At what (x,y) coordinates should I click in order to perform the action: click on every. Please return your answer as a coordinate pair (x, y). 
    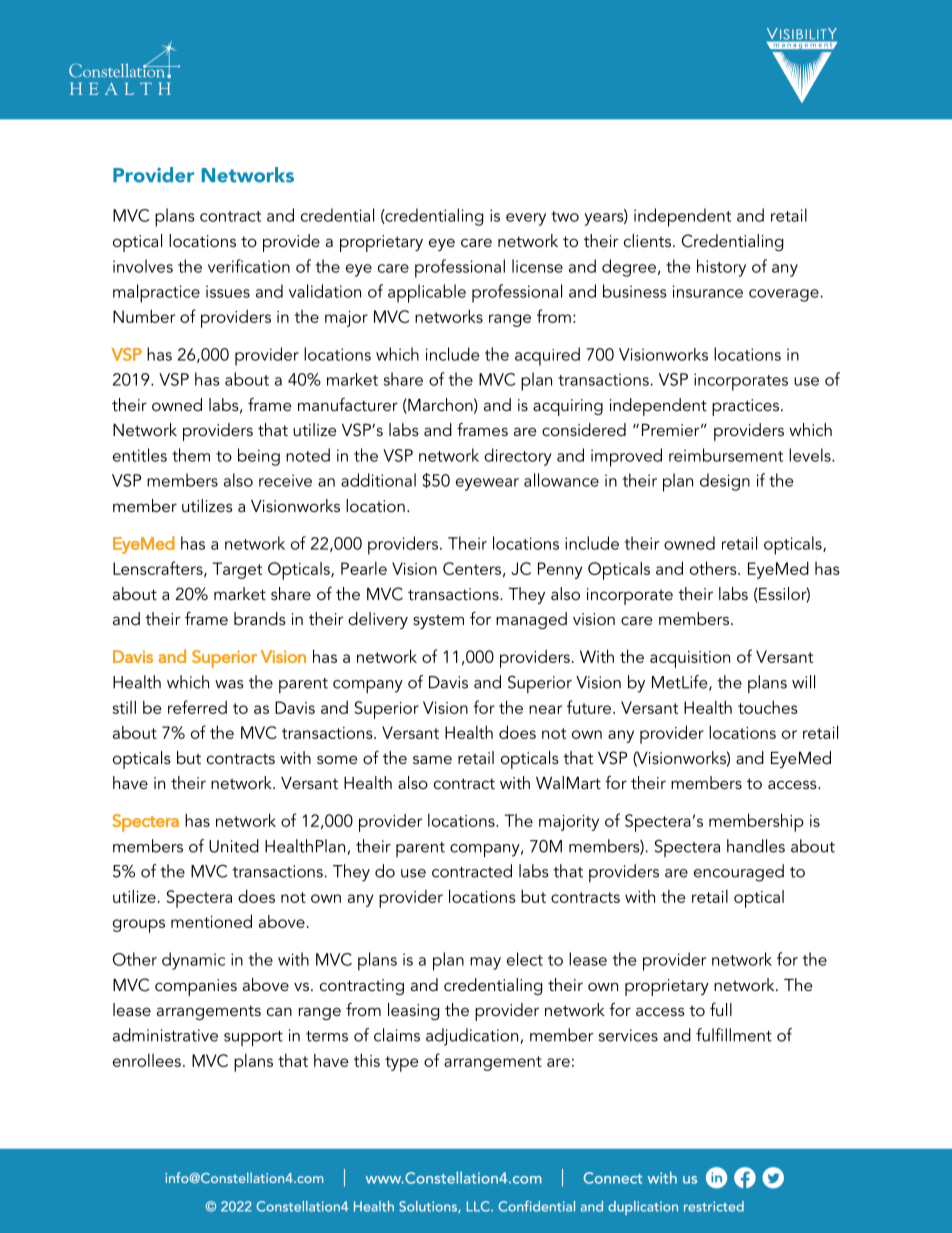
    Looking at the image, I should click on (526, 219).
